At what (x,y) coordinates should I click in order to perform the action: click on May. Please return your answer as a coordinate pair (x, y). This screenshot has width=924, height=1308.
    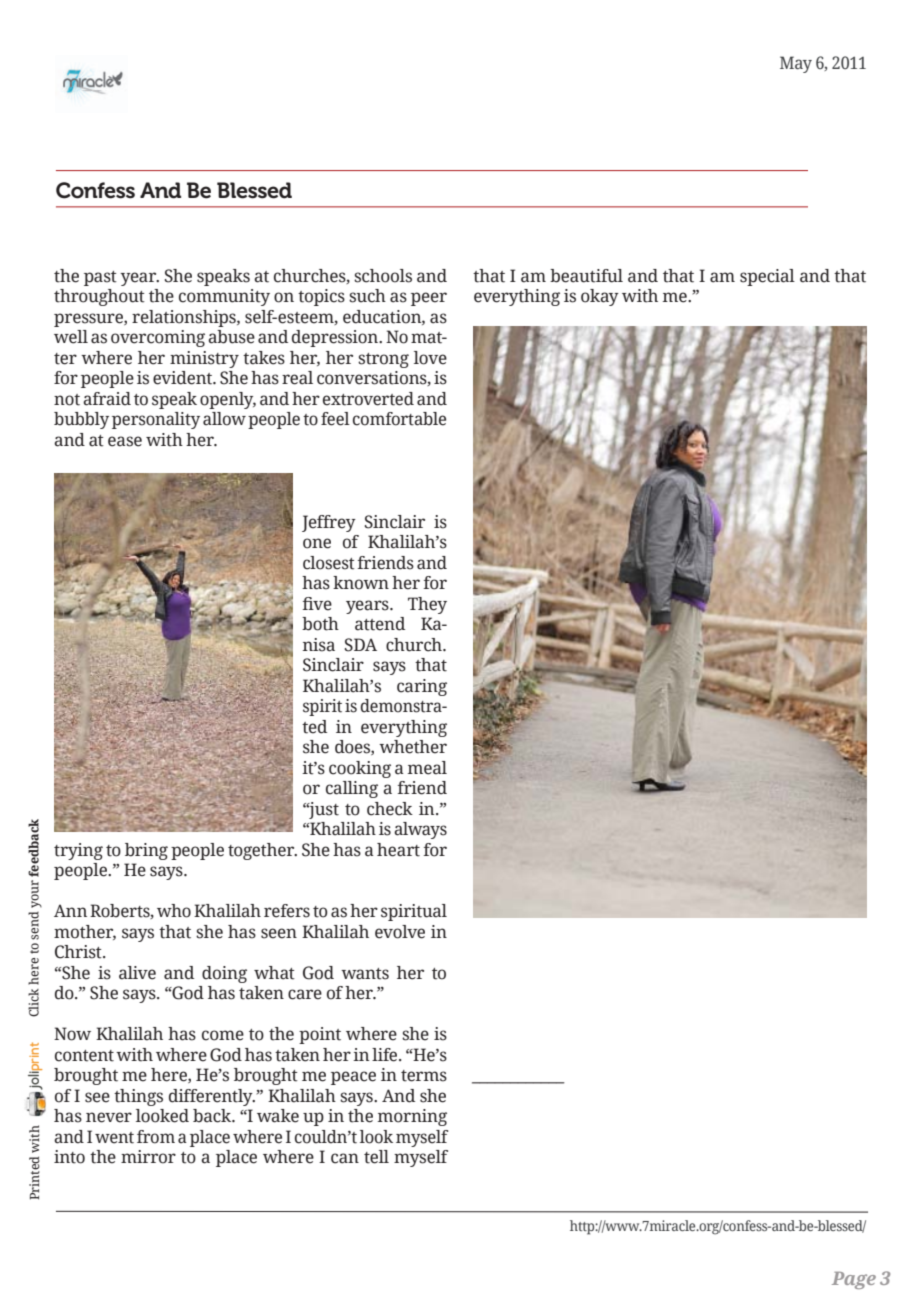
    Looking at the image, I should click on (796, 64).
